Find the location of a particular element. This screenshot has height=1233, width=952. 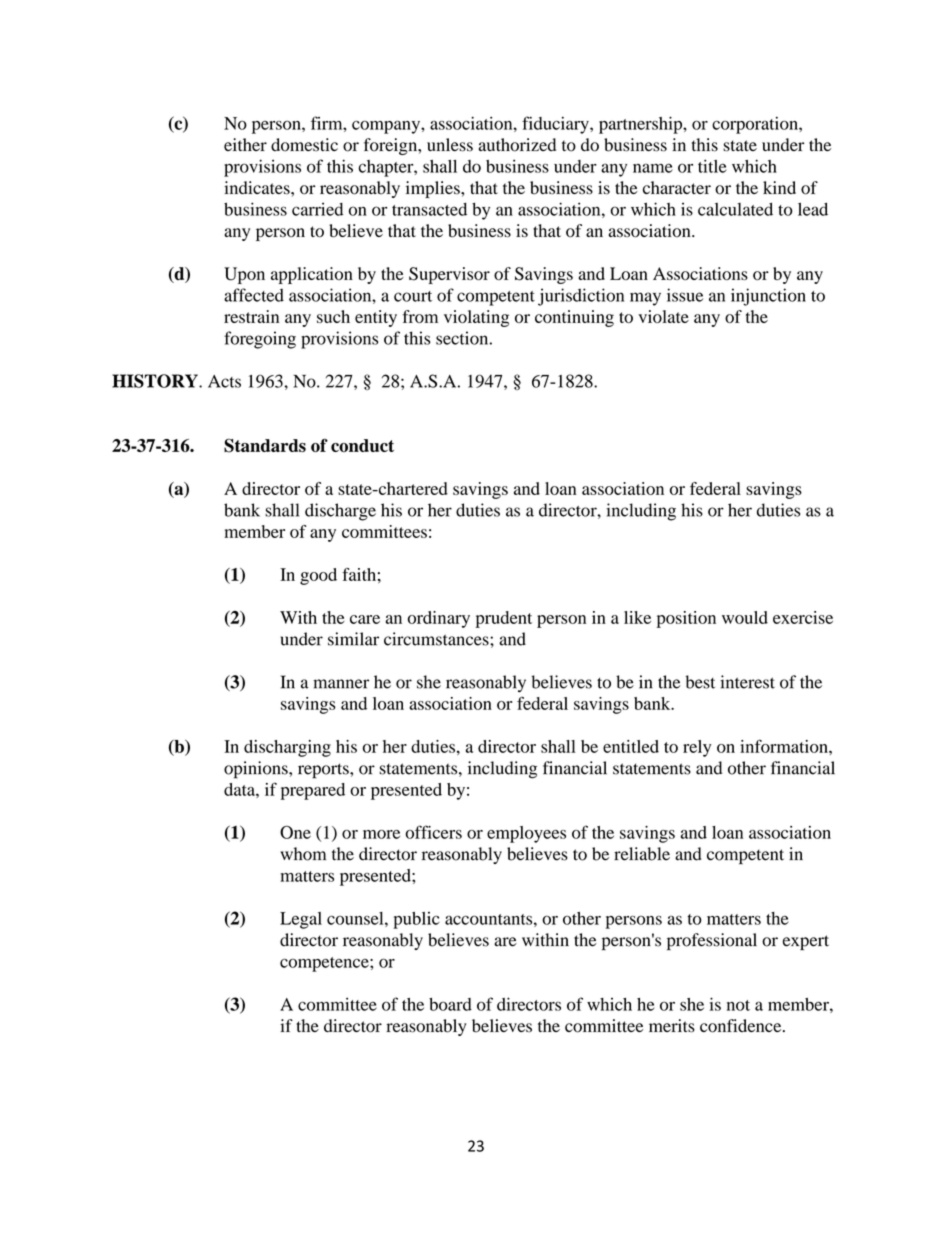

prudent is located at coordinates (504, 619).
